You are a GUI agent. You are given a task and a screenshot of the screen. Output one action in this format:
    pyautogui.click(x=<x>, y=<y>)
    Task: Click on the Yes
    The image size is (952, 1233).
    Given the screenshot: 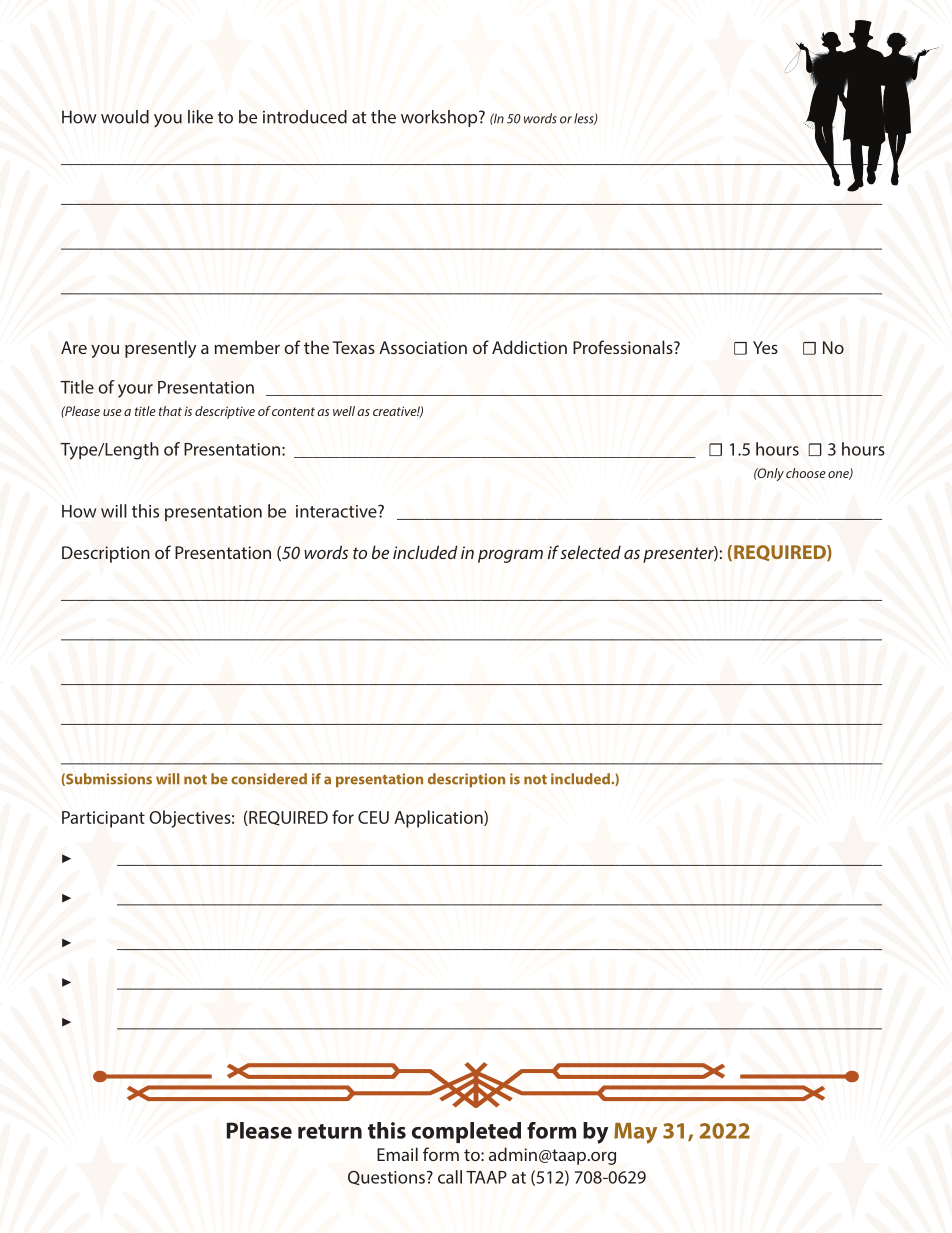 What is the action you would take?
    pyautogui.click(x=765, y=347)
